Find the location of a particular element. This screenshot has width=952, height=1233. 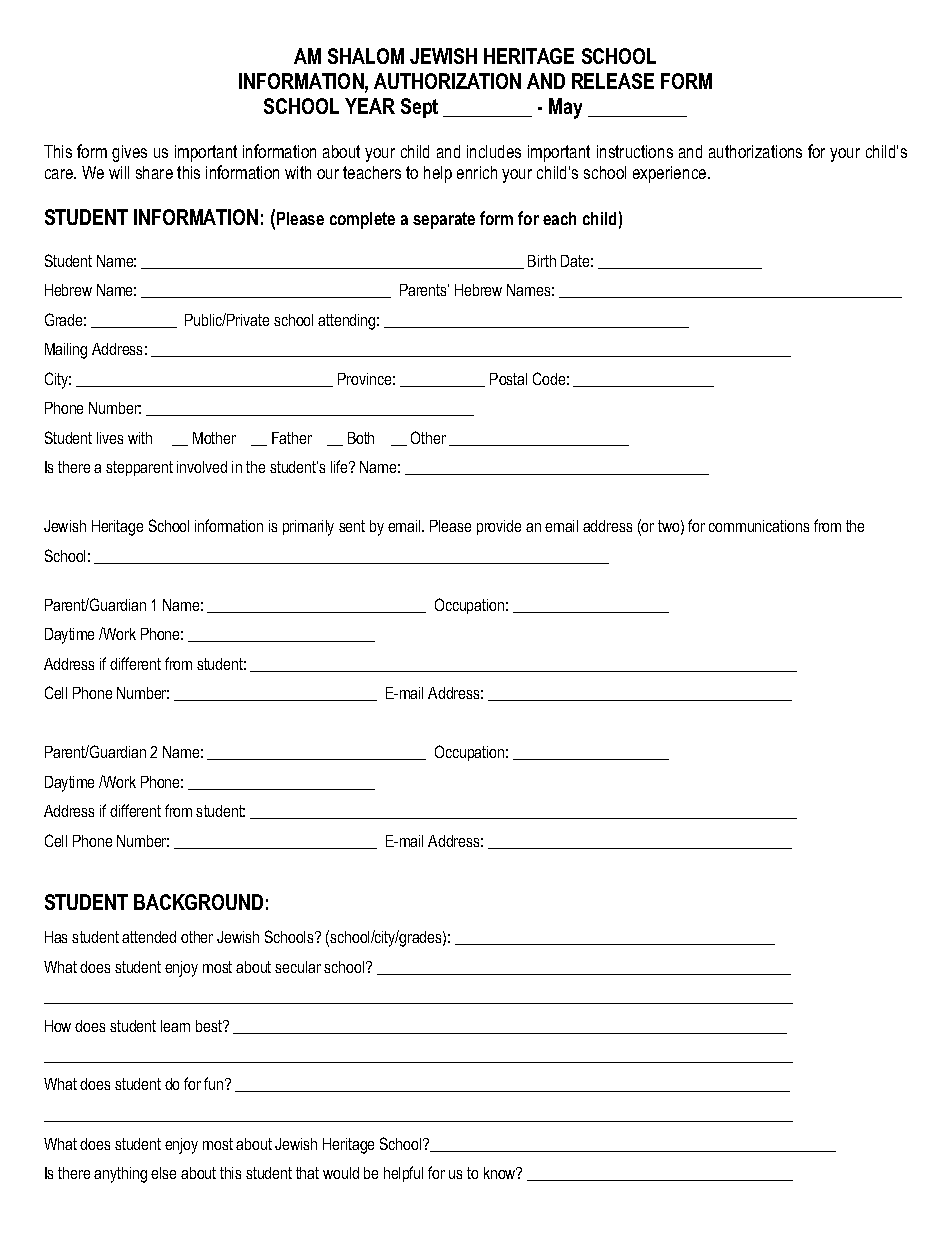

secular is located at coordinates (298, 967).
